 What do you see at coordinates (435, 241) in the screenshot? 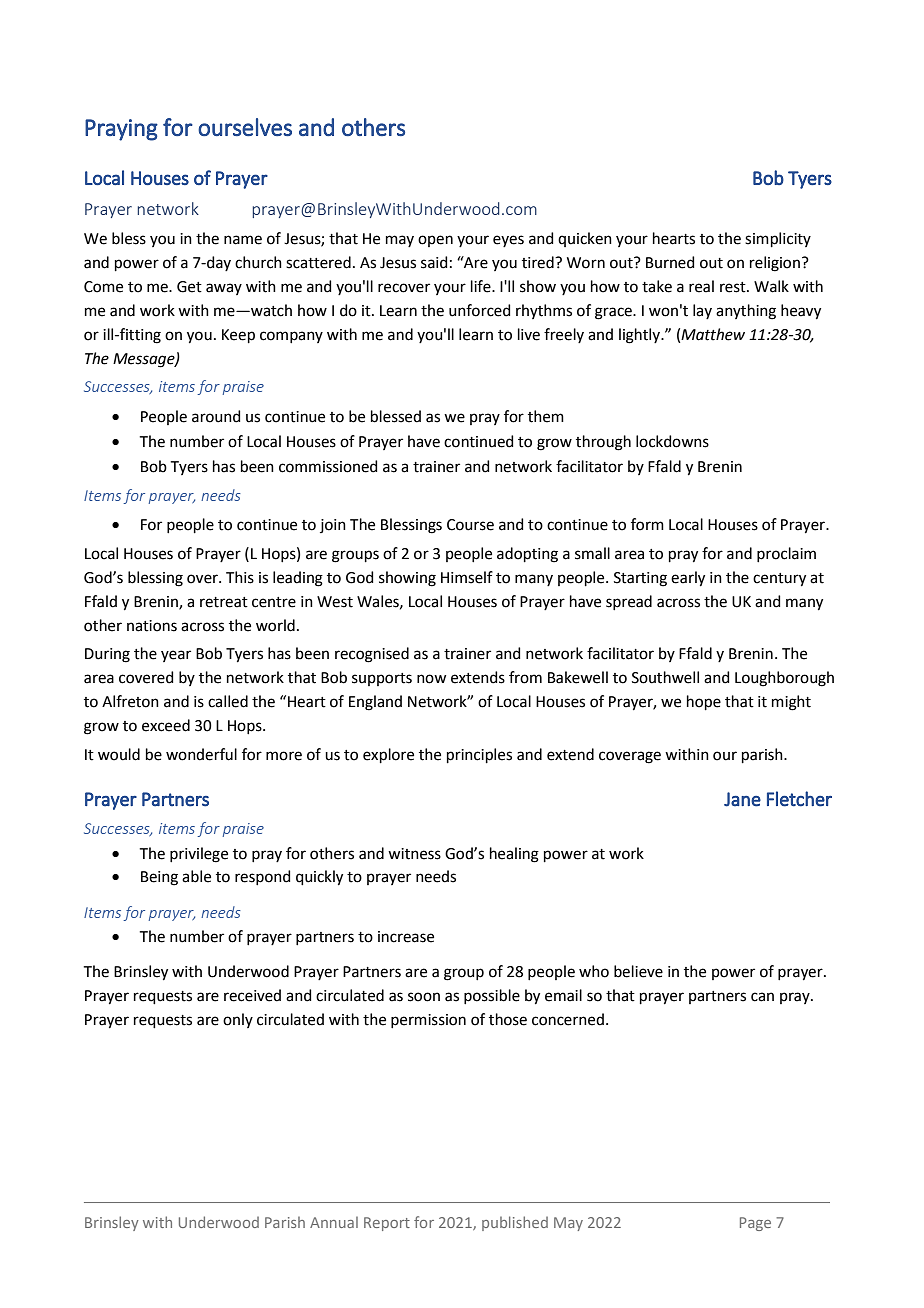
I see `open` at bounding box center [435, 241].
